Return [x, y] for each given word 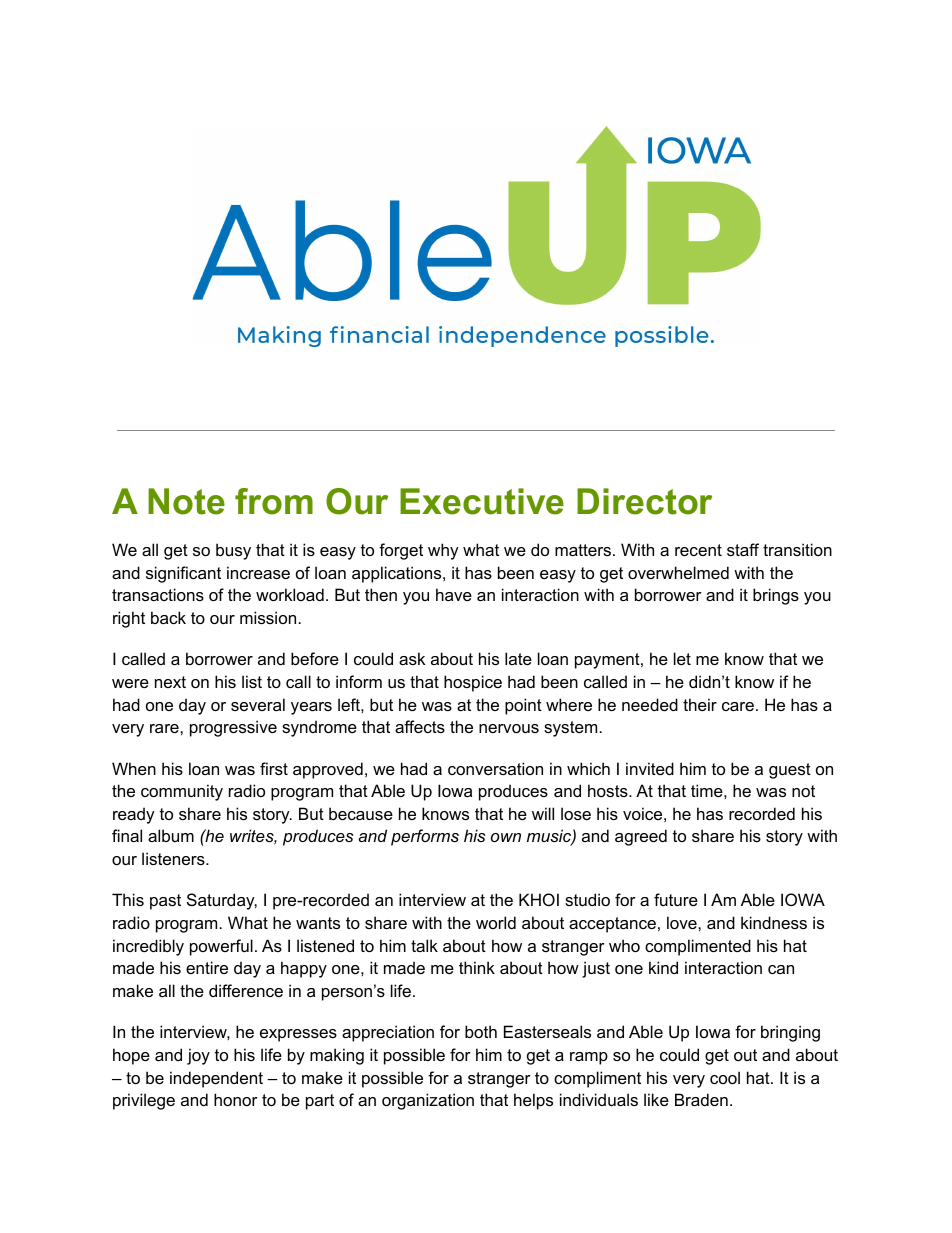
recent [698, 550]
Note [186, 501]
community [182, 792]
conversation [495, 768]
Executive [482, 501]
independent [216, 1079]
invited [650, 768]
